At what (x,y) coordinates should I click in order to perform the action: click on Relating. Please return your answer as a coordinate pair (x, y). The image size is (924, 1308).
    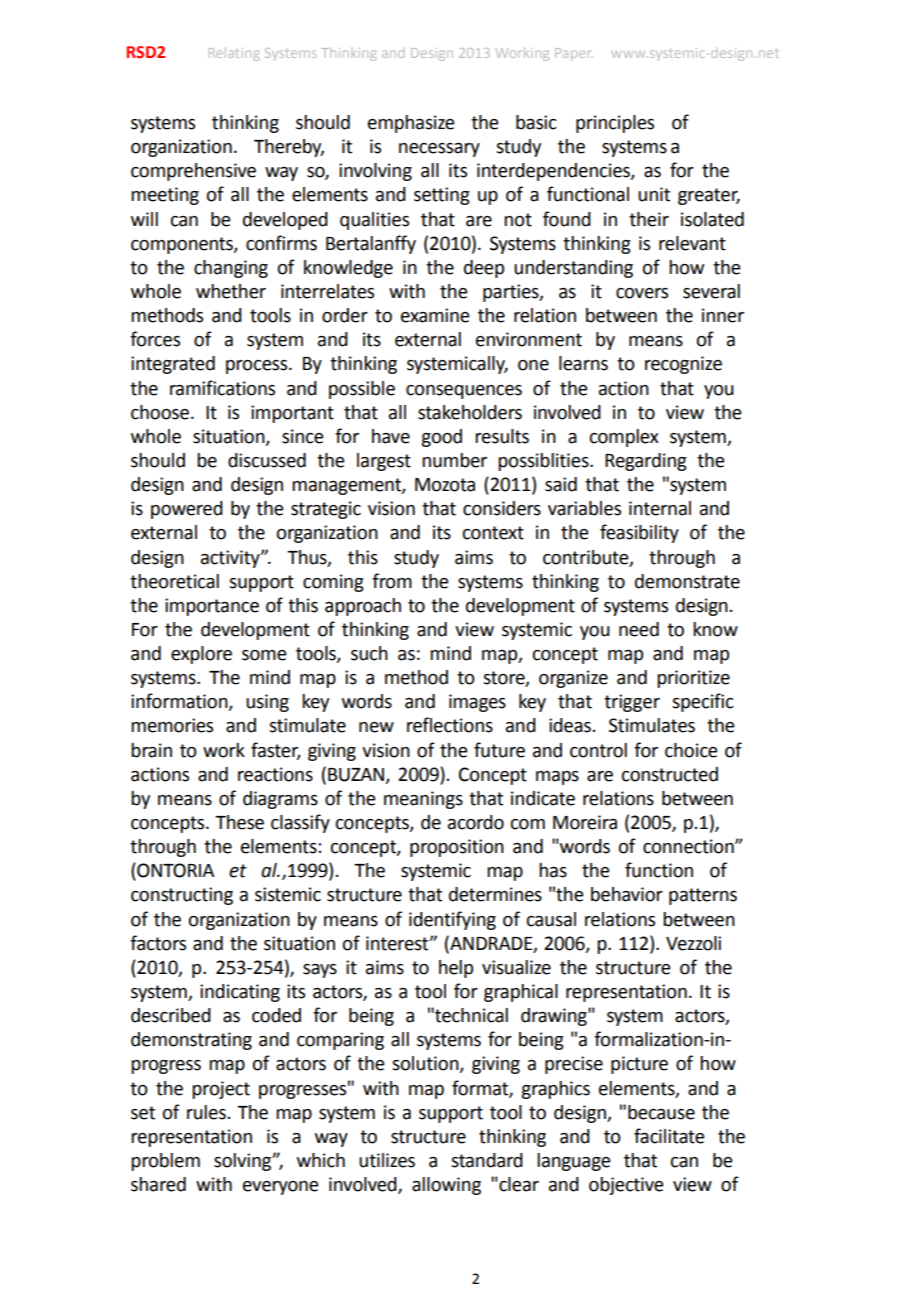
    Looking at the image, I should click on (234, 54).
